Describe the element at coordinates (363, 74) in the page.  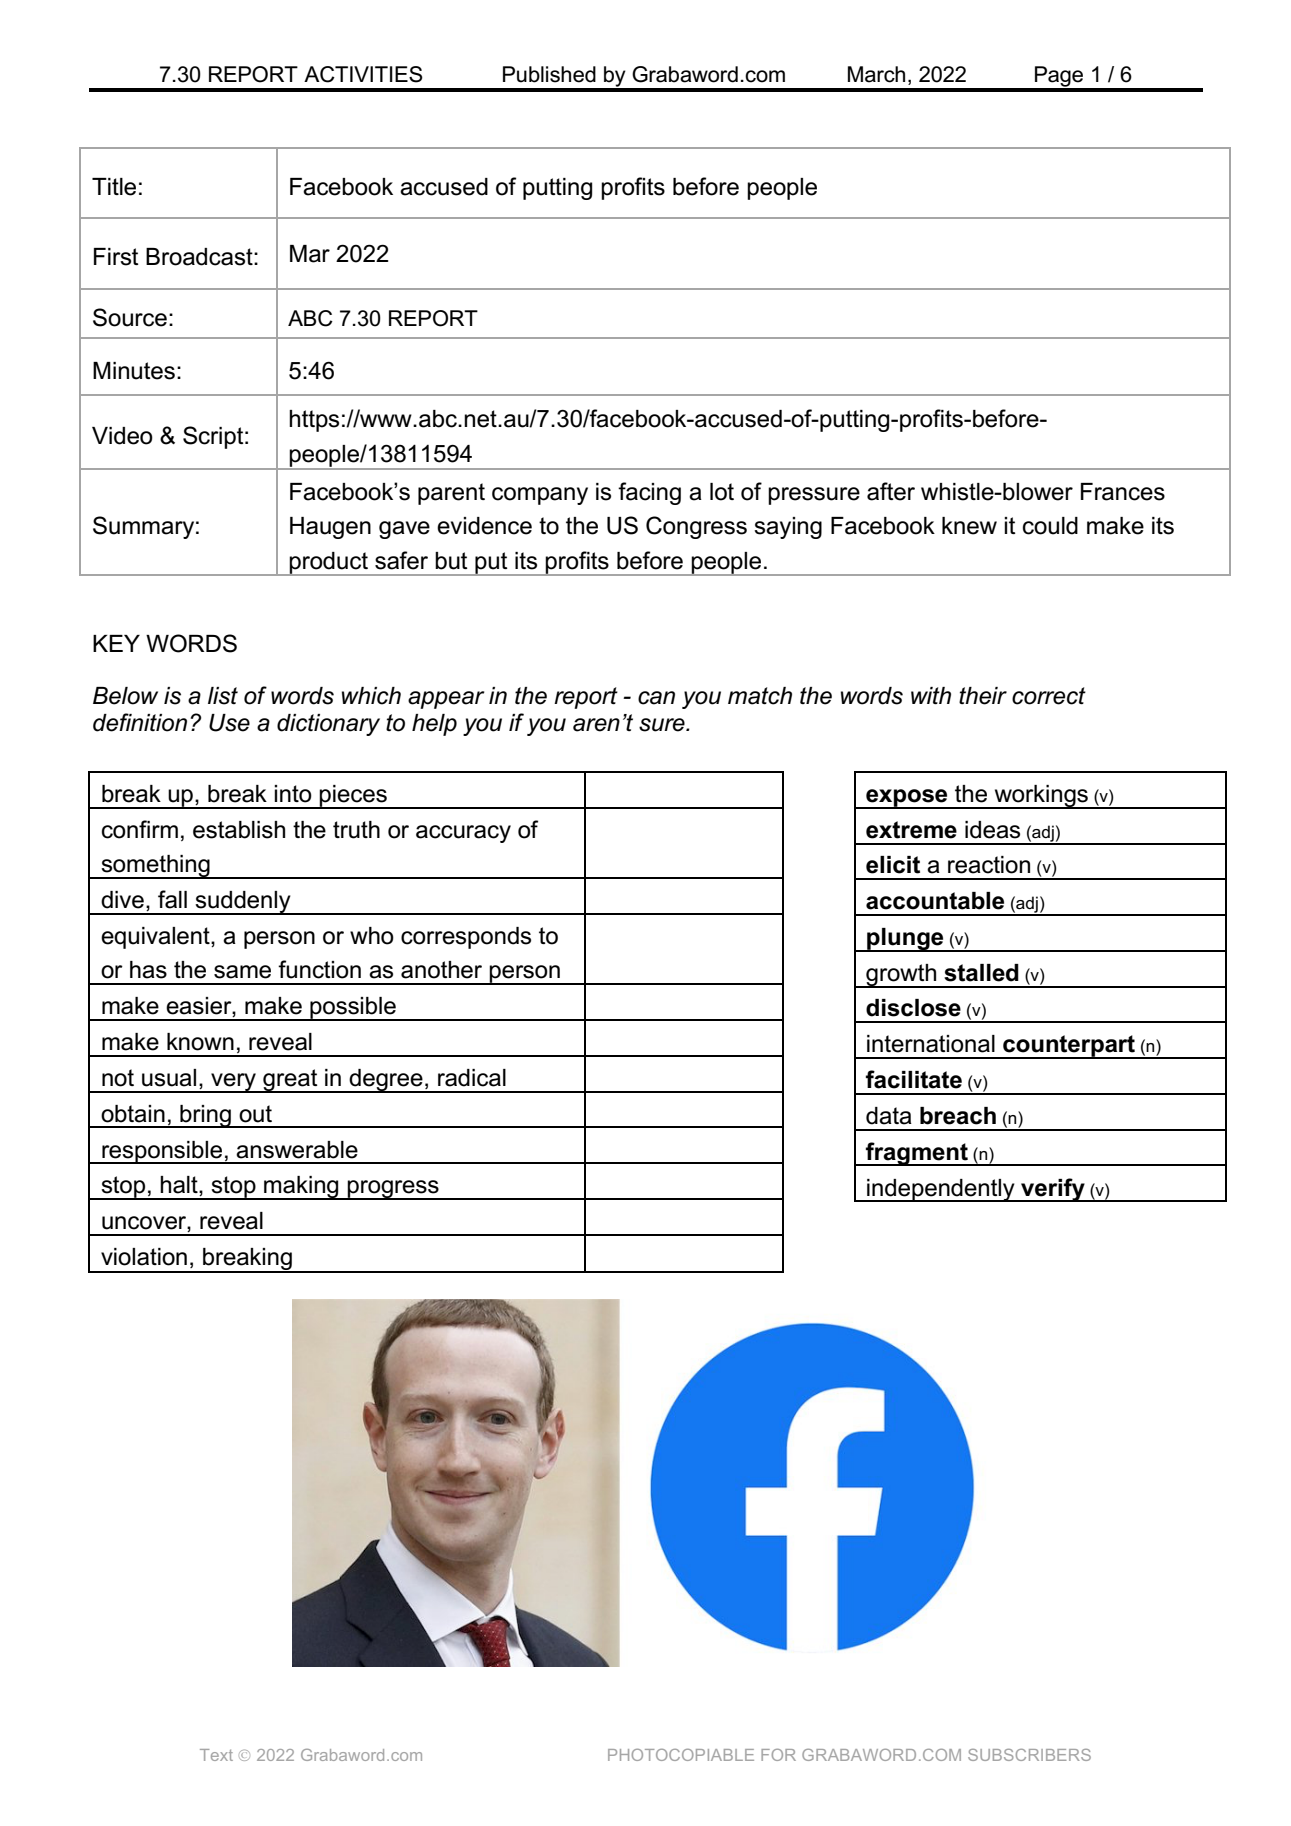
I see `ACTIVITIES` at that location.
